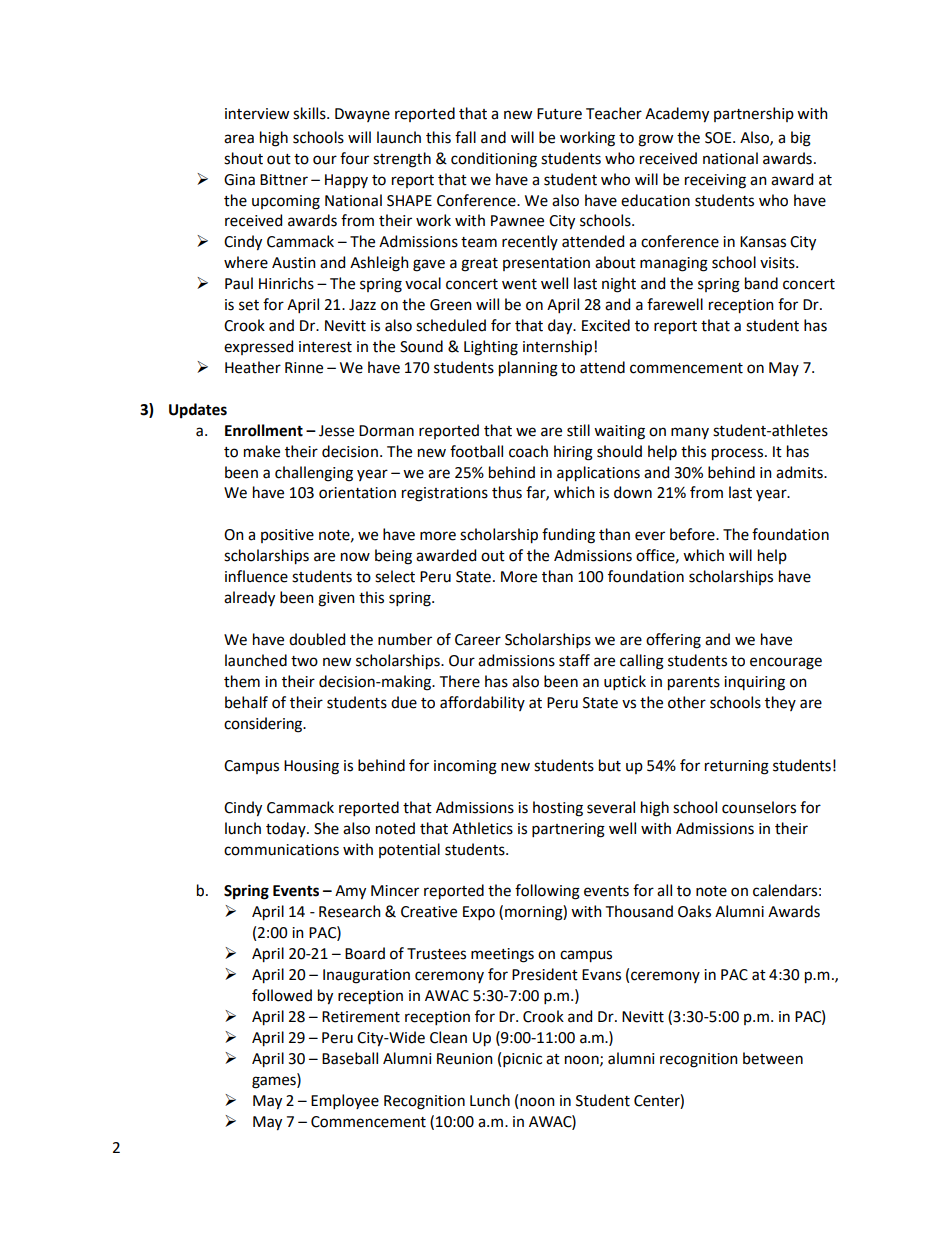 This screenshot has width=952, height=1233. Describe the element at coordinates (239, 139) in the screenshot. I see `area` at that location.
